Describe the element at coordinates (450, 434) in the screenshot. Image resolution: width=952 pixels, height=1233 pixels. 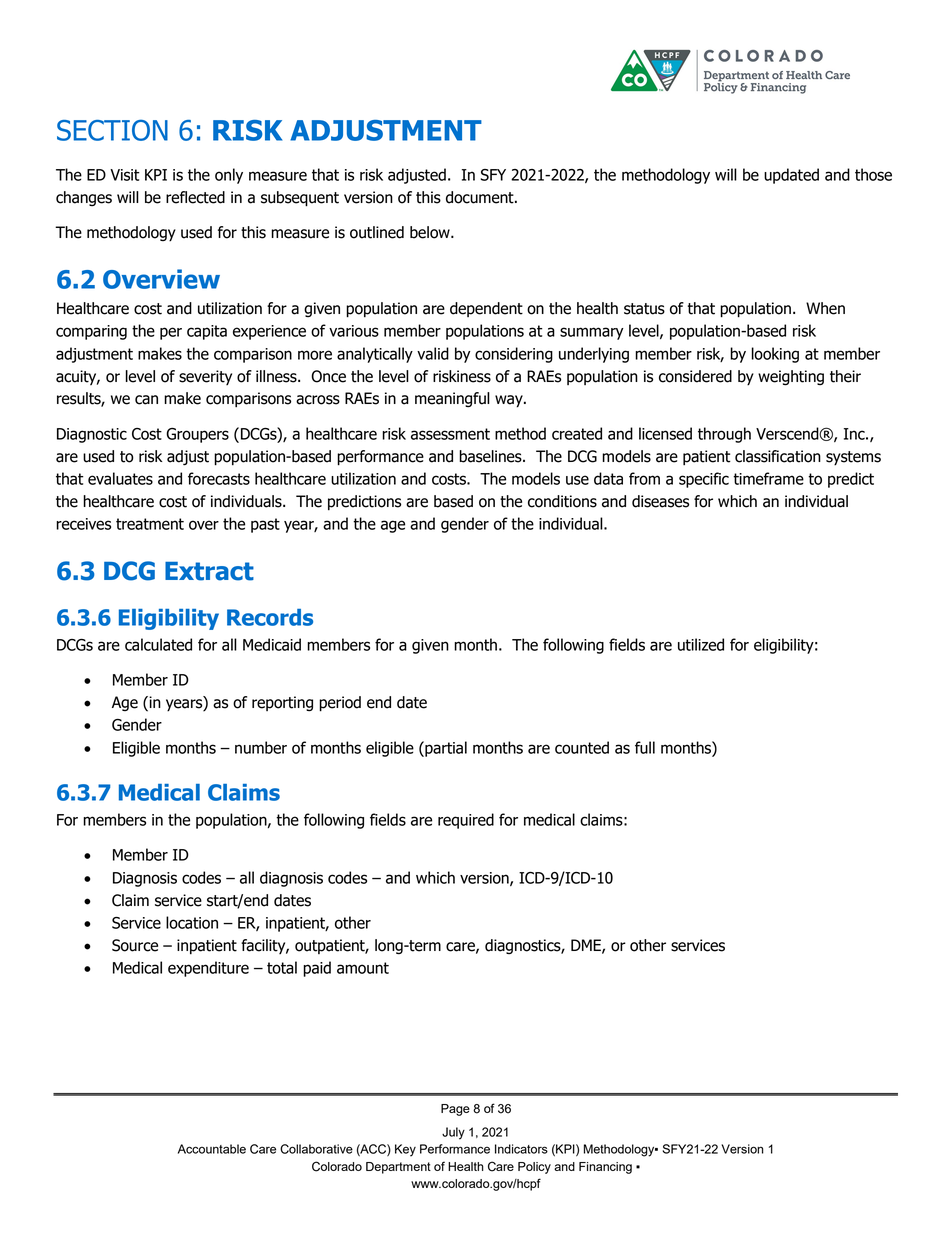
I see `assessment` at that location.
